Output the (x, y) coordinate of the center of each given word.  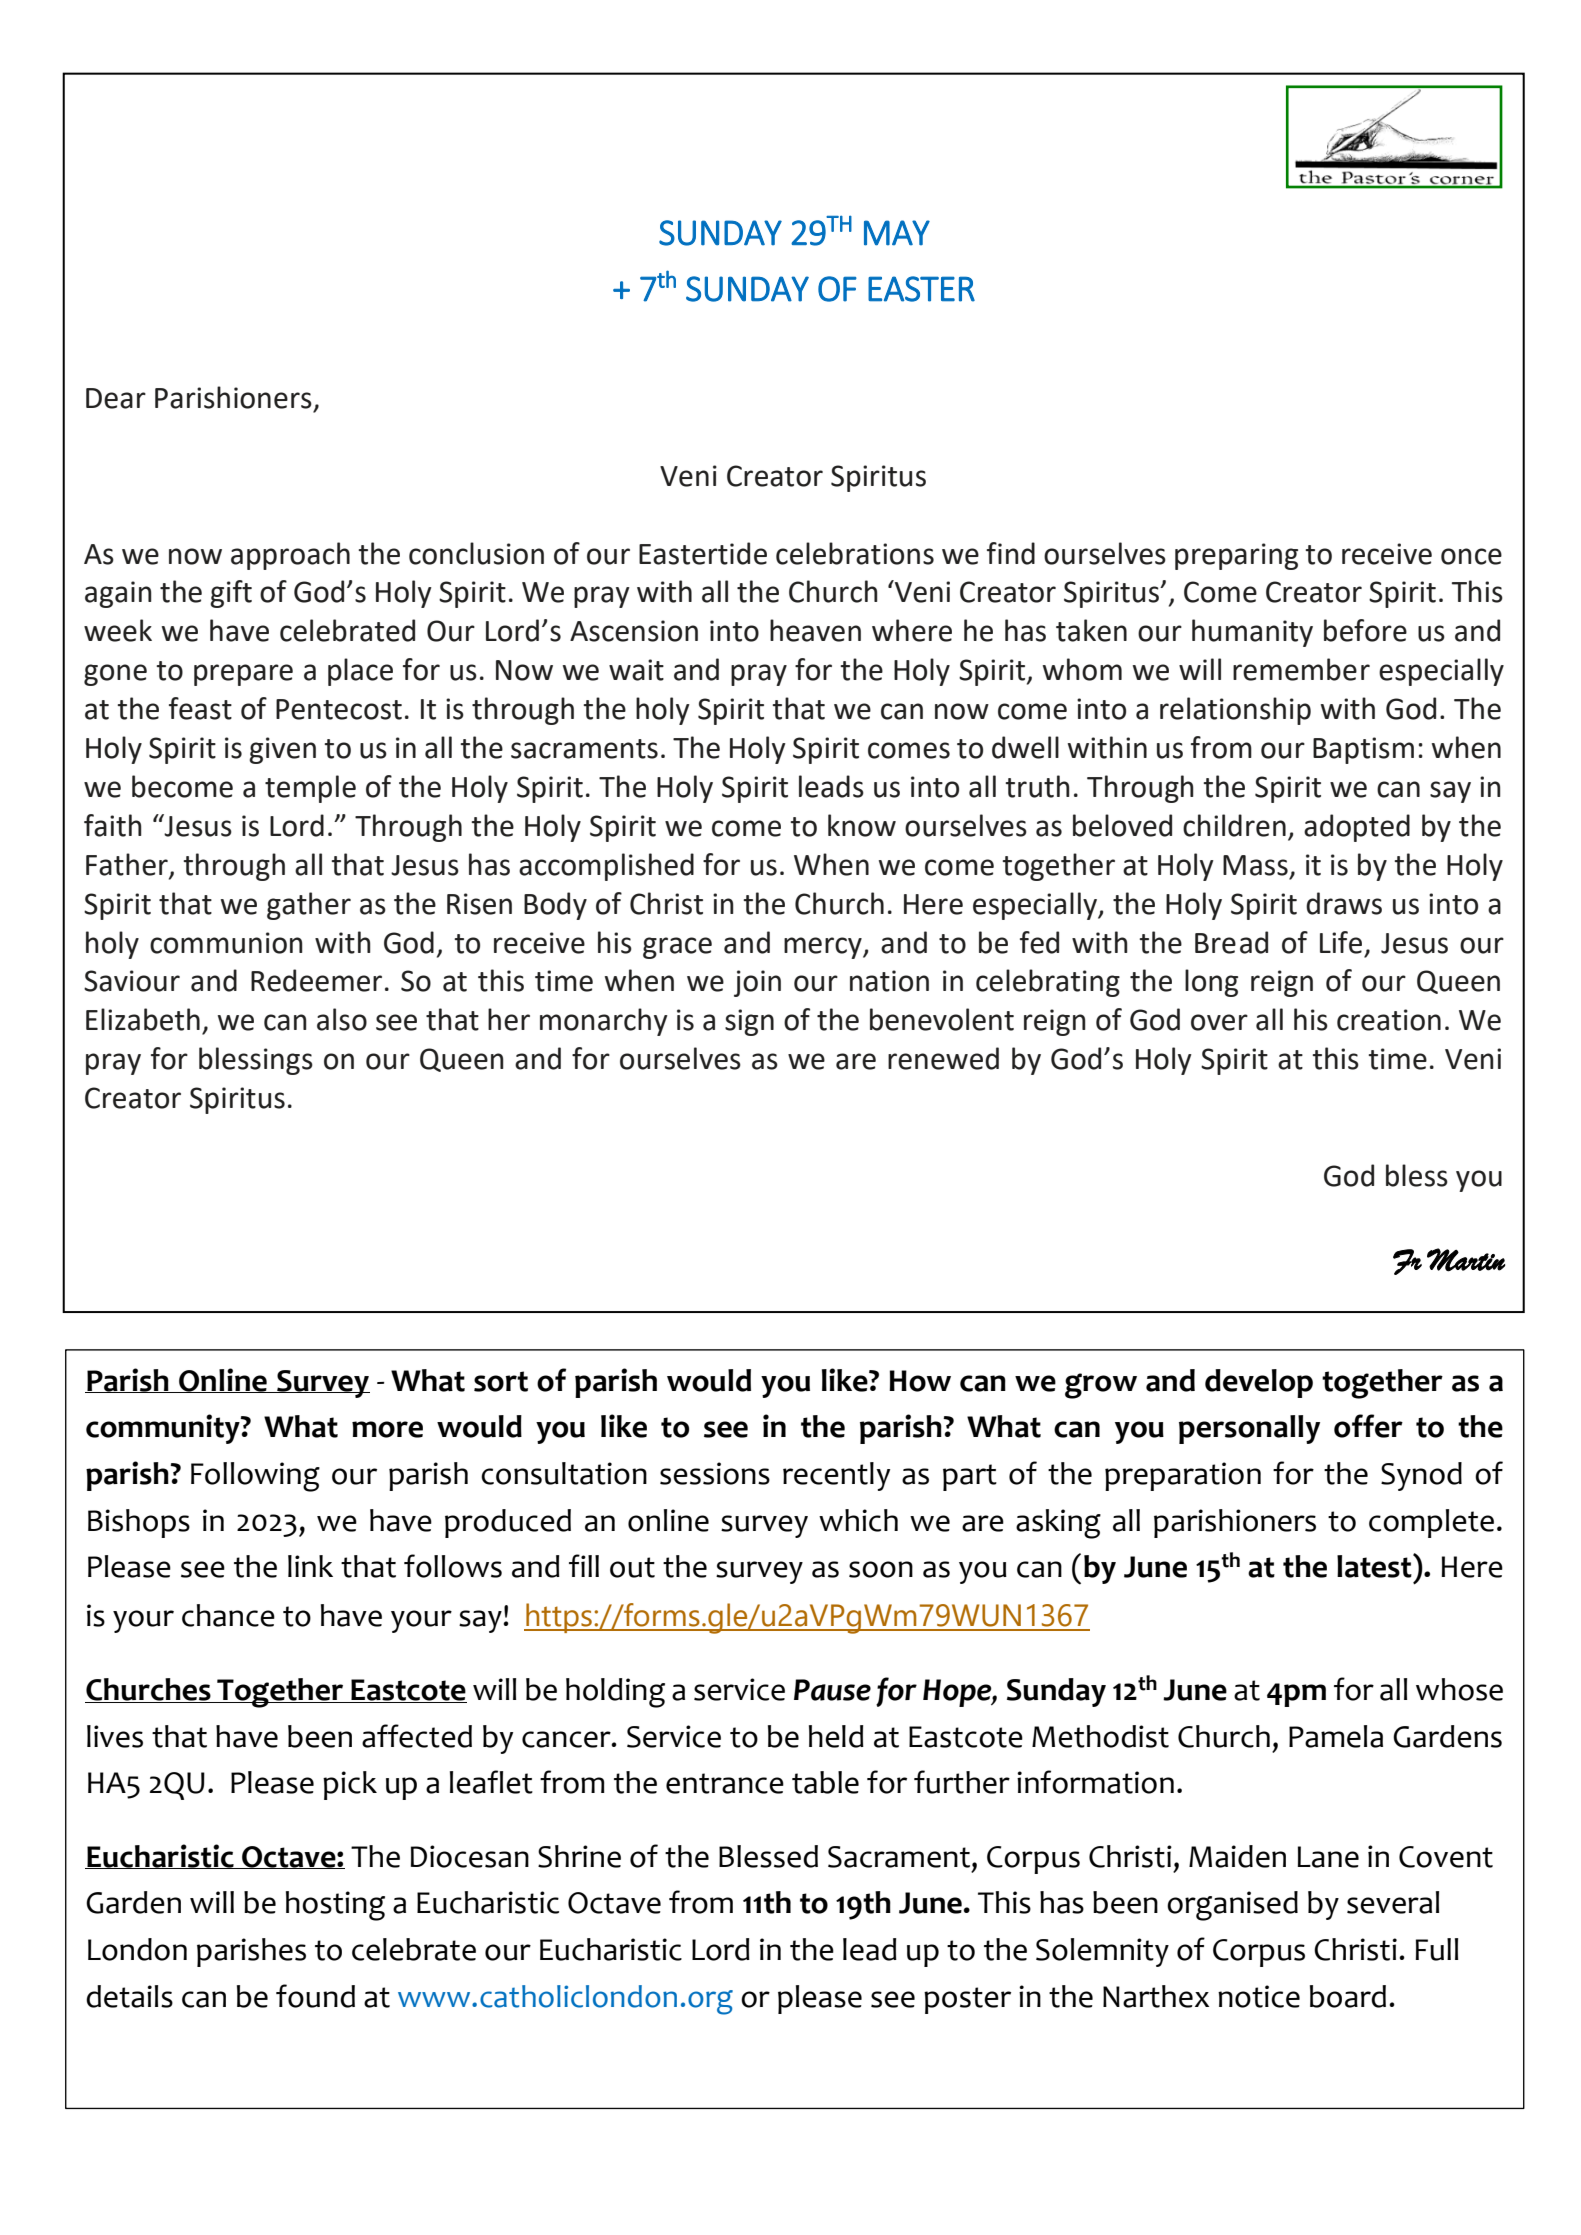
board (1348, 1996)
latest (1375, 1566)
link (310, 1566)
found (315, 1996)
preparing (1236, 556)
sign (749, 1022)
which (858, 1520)
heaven (815, 630)
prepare (243, 675)
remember (1301, 669)
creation (1389, 1020)
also (342, 1019)
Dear (116, 398)
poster (967, 2000)
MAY (897, 233)
